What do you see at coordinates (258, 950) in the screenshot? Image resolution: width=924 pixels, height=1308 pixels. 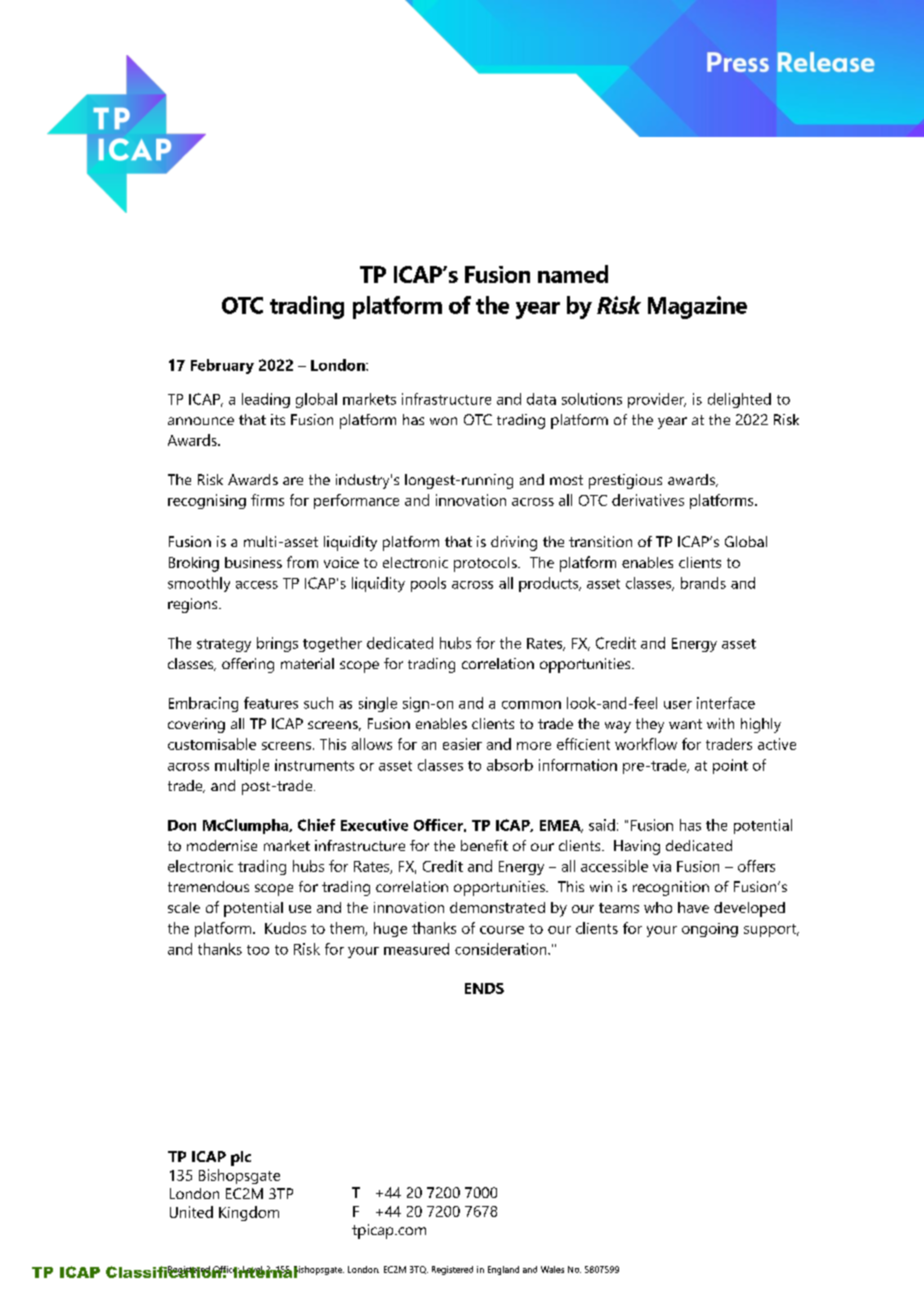 I see `too` at bounding box center [258, 950].
